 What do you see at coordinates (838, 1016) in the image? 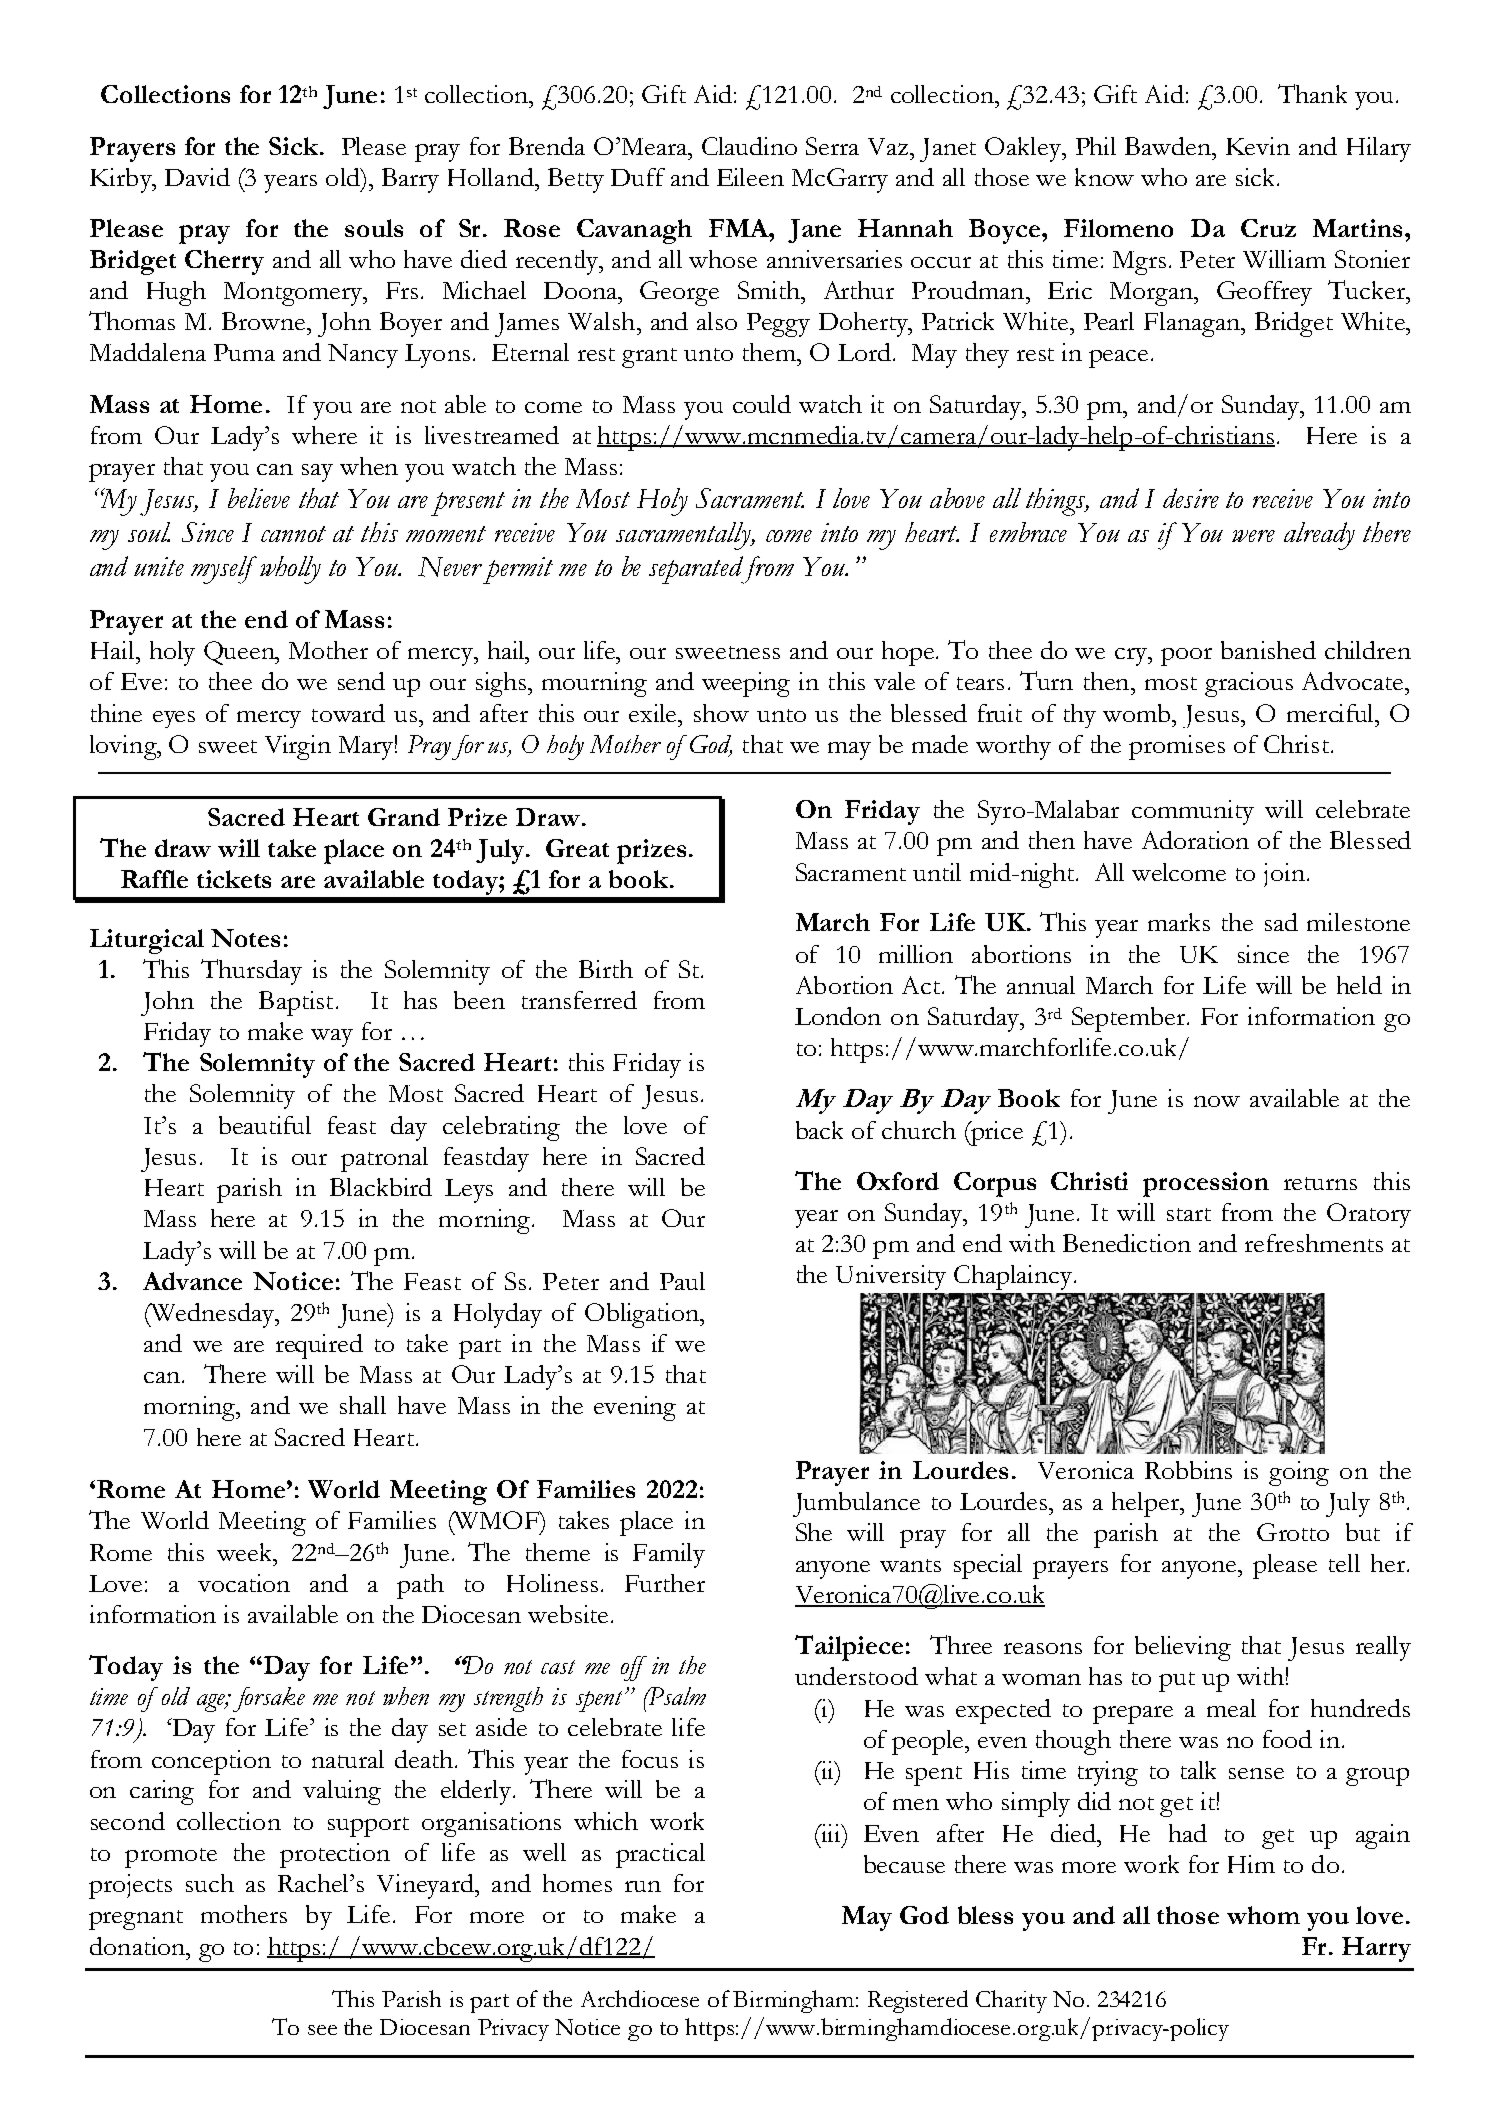
I see `London` at bounding box center [838, 1016].
